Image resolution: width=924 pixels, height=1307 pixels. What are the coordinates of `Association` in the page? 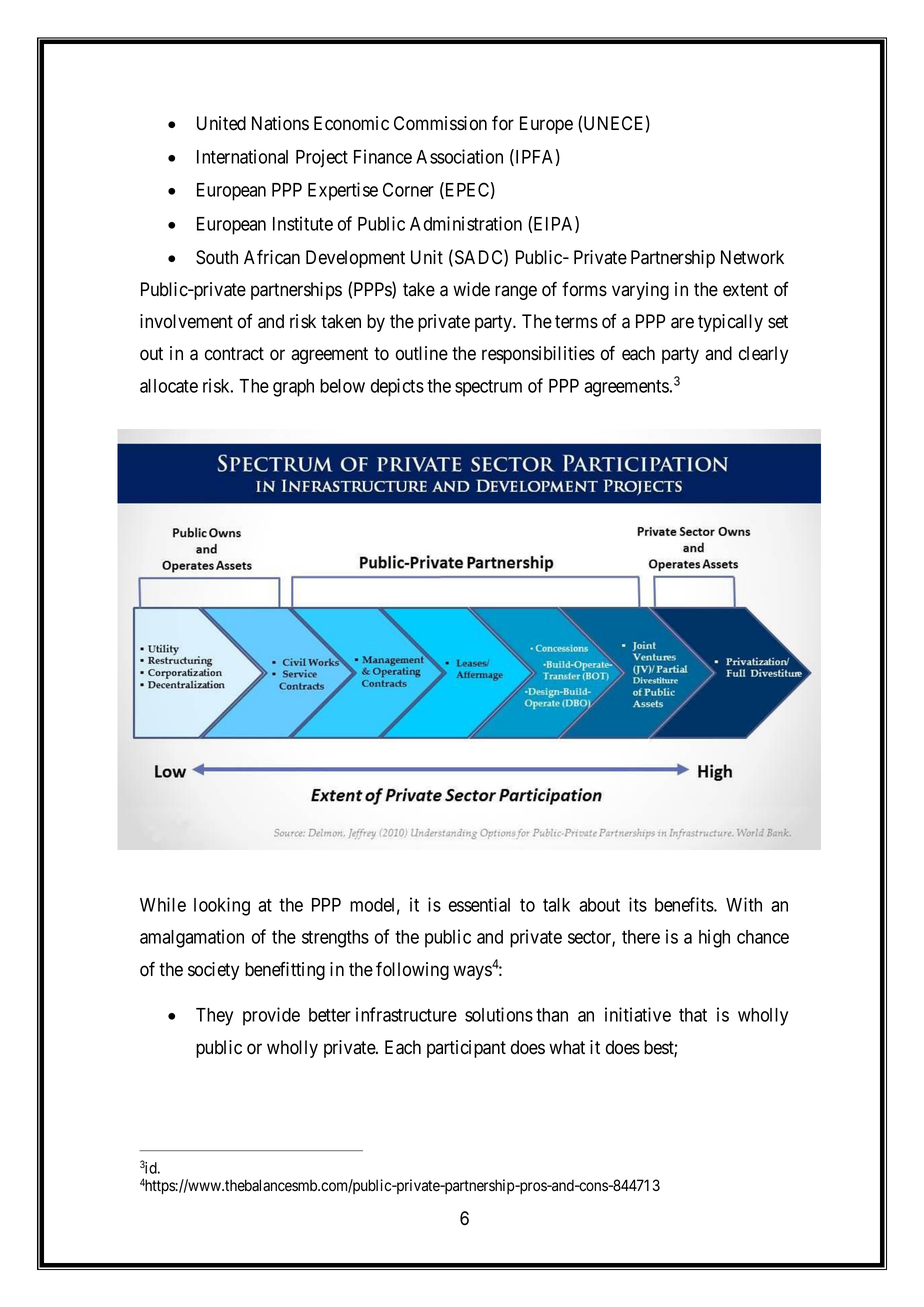 It's located at (459, 156).
